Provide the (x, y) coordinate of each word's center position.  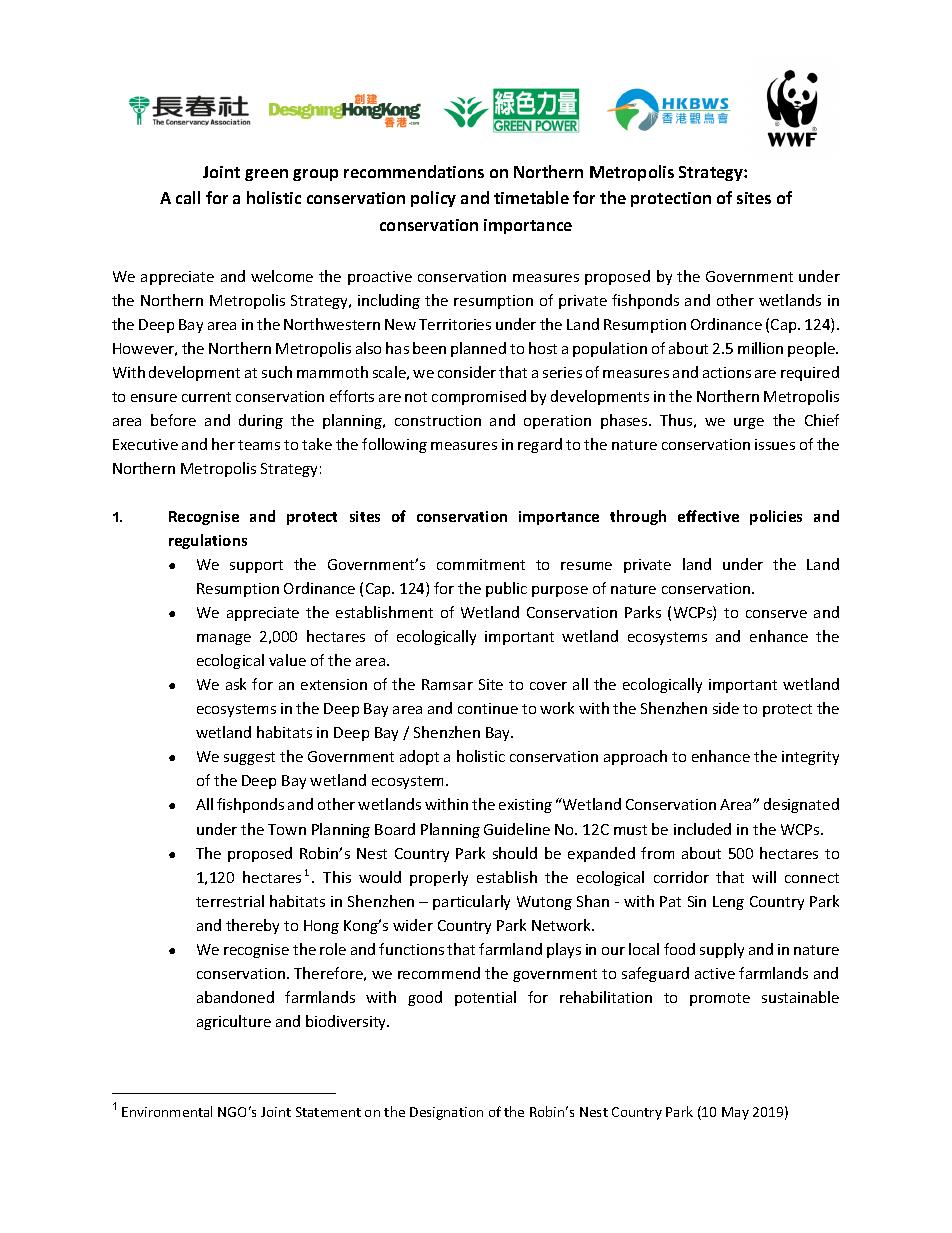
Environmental (167, 1111)
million (760, 348)
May (735, 1113)
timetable (531, 197)
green (266, 175)
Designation (446, 1113)
